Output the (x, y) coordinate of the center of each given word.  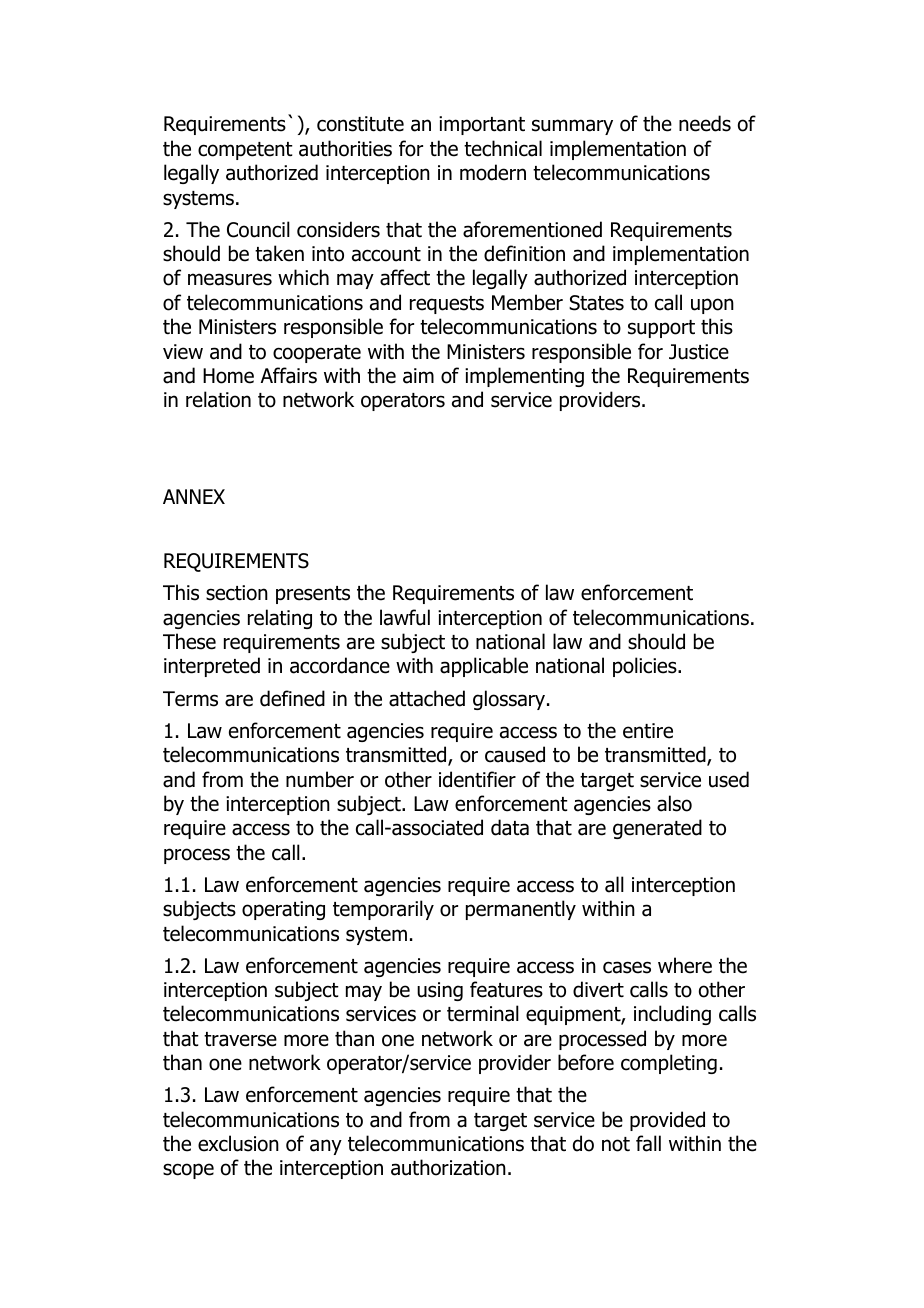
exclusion (238, 1143)
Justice (699, 352)
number (320, 779)
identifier (477, 779)
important (482, 125)
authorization (448, 1167)
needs (705, 123)
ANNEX (194, 496)
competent (245, 151)
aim (418, 376)
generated (657, 829)
